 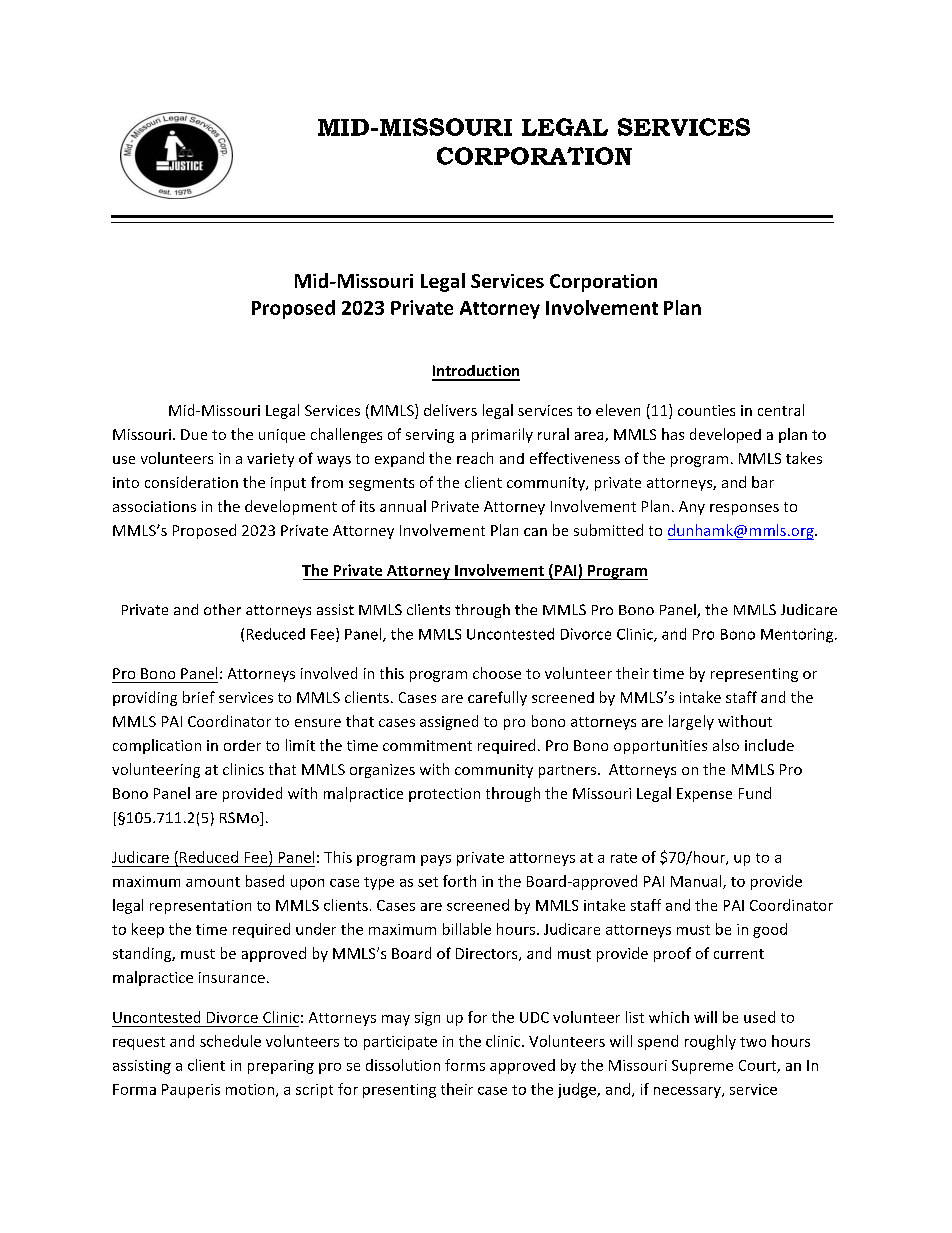 I want to click on motion, so click(x=250, y=1089).
